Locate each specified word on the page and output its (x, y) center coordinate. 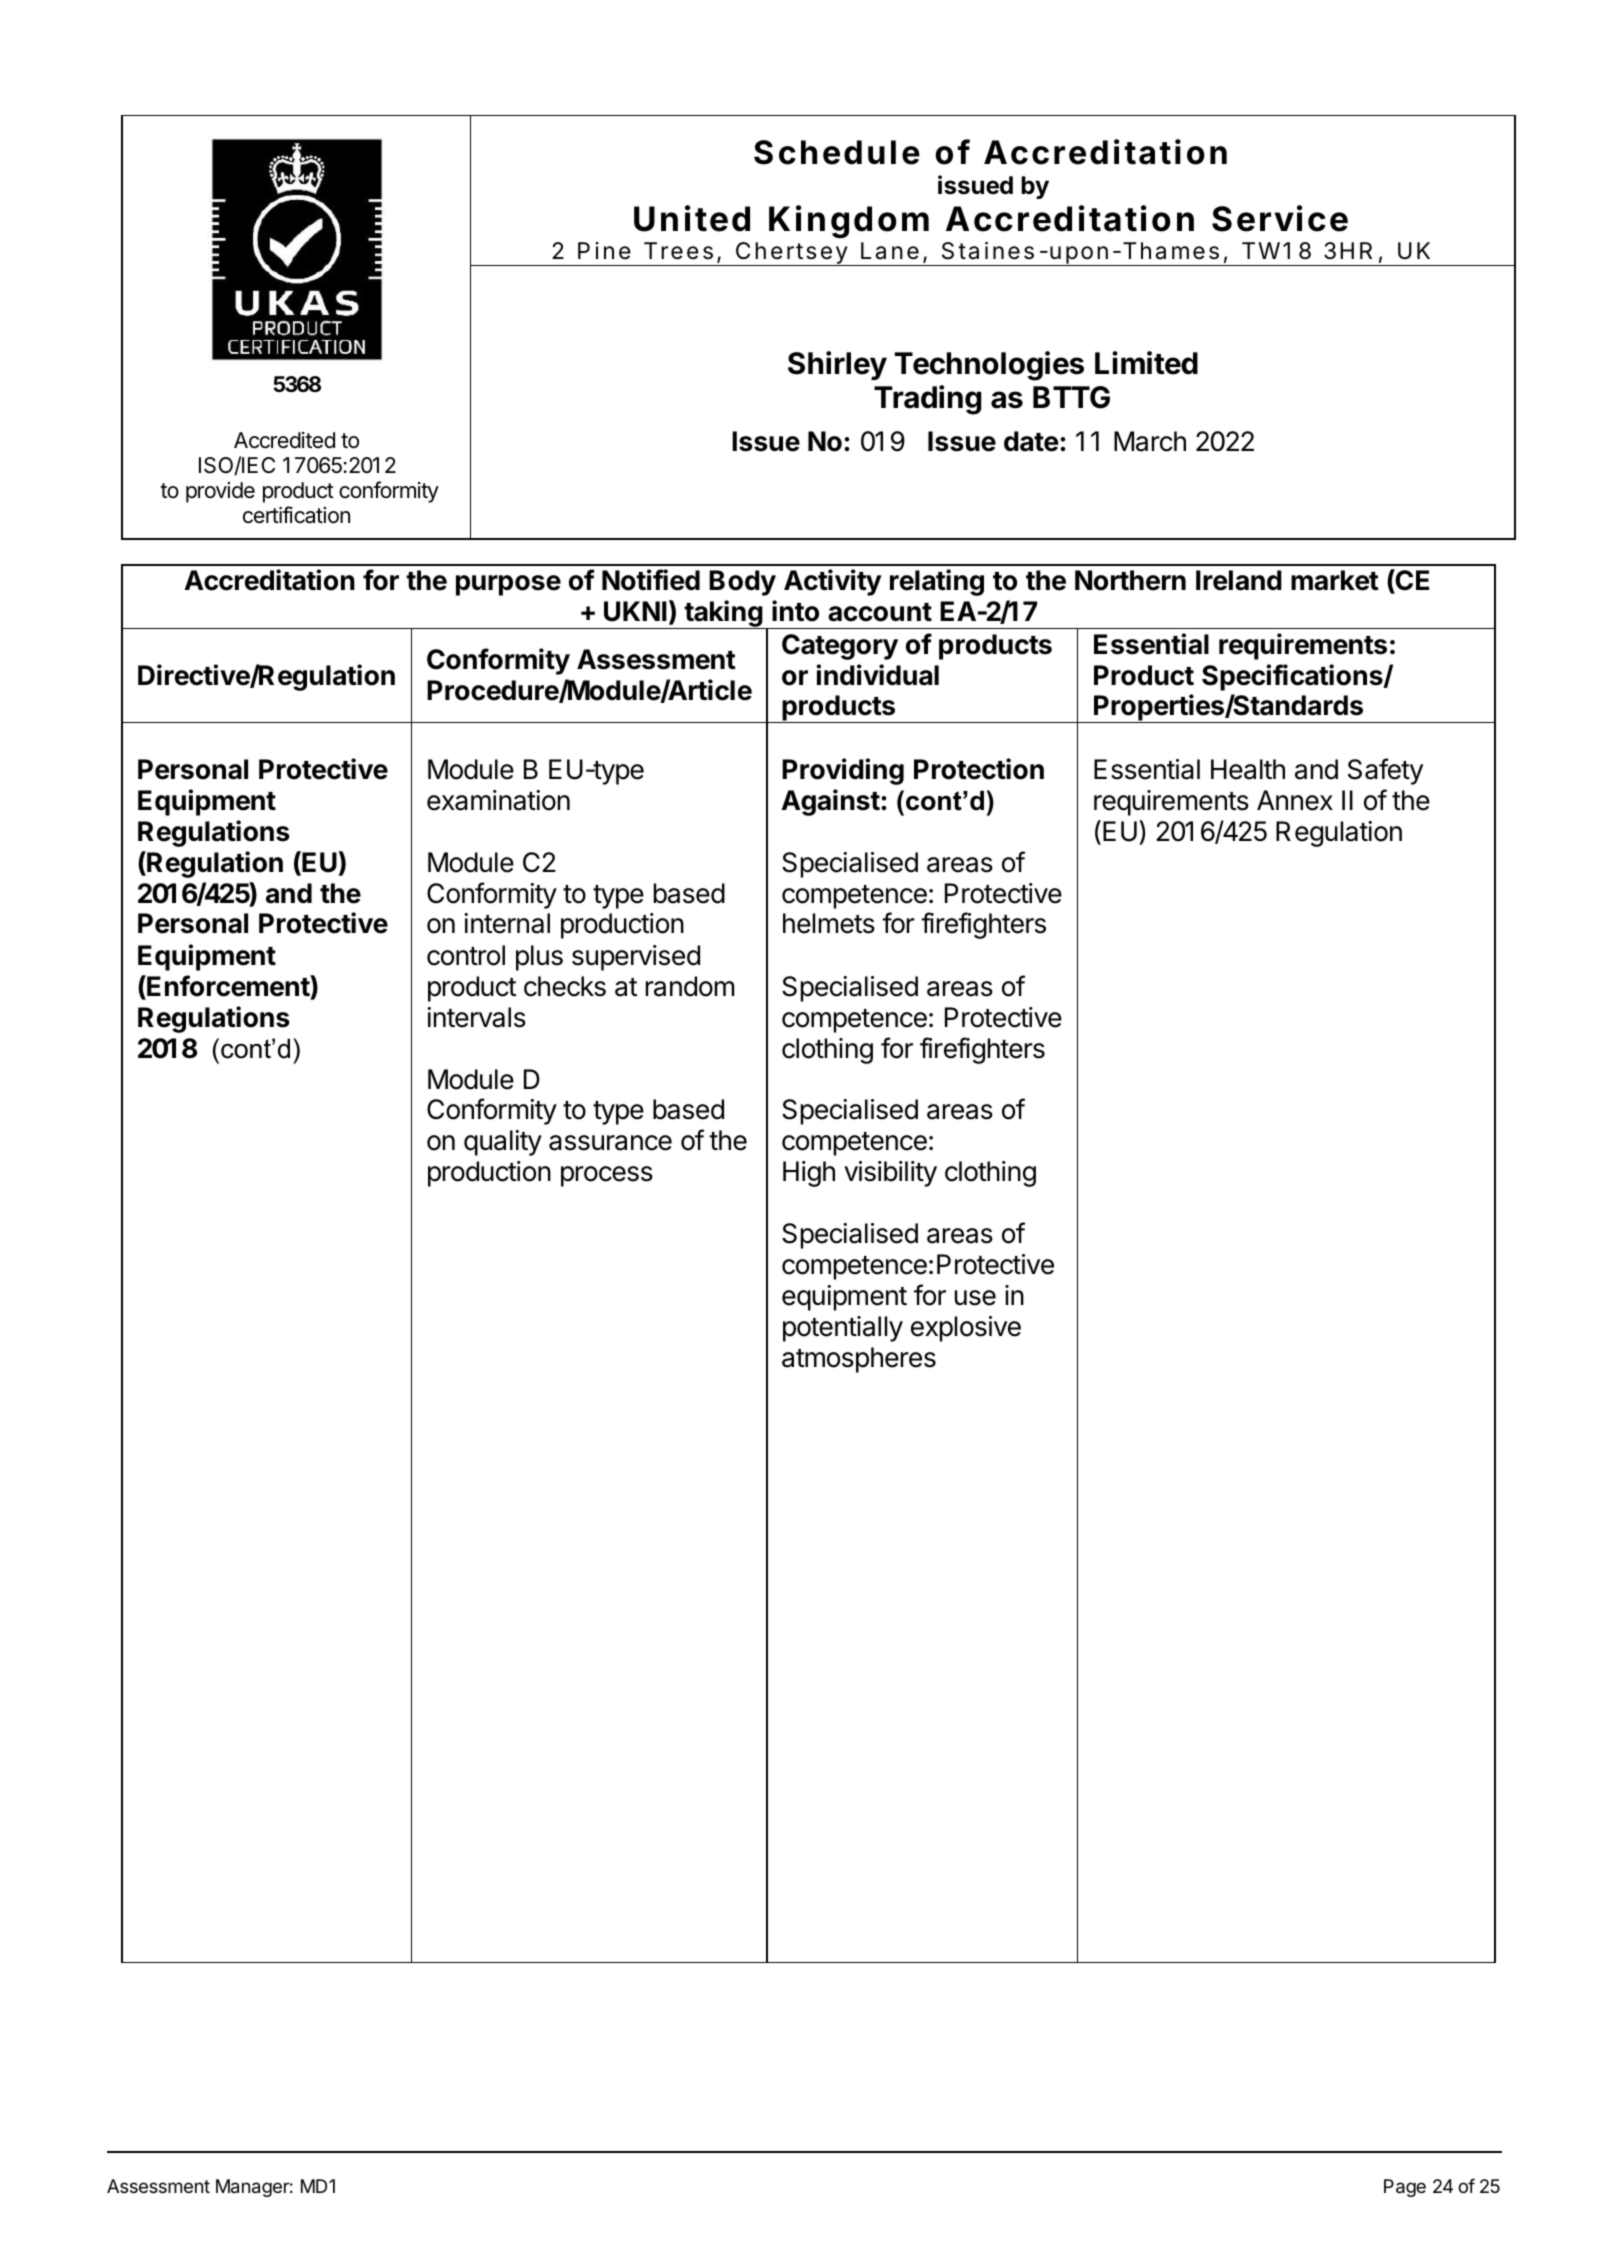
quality (503, 1143)
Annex (1295, 800)
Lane (890, 251)
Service (1280, 218)
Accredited (284, 440)
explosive (966, 1329)
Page (1405, 2188)
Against (831, 802)
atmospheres (859, 1360)
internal (507, 923)
